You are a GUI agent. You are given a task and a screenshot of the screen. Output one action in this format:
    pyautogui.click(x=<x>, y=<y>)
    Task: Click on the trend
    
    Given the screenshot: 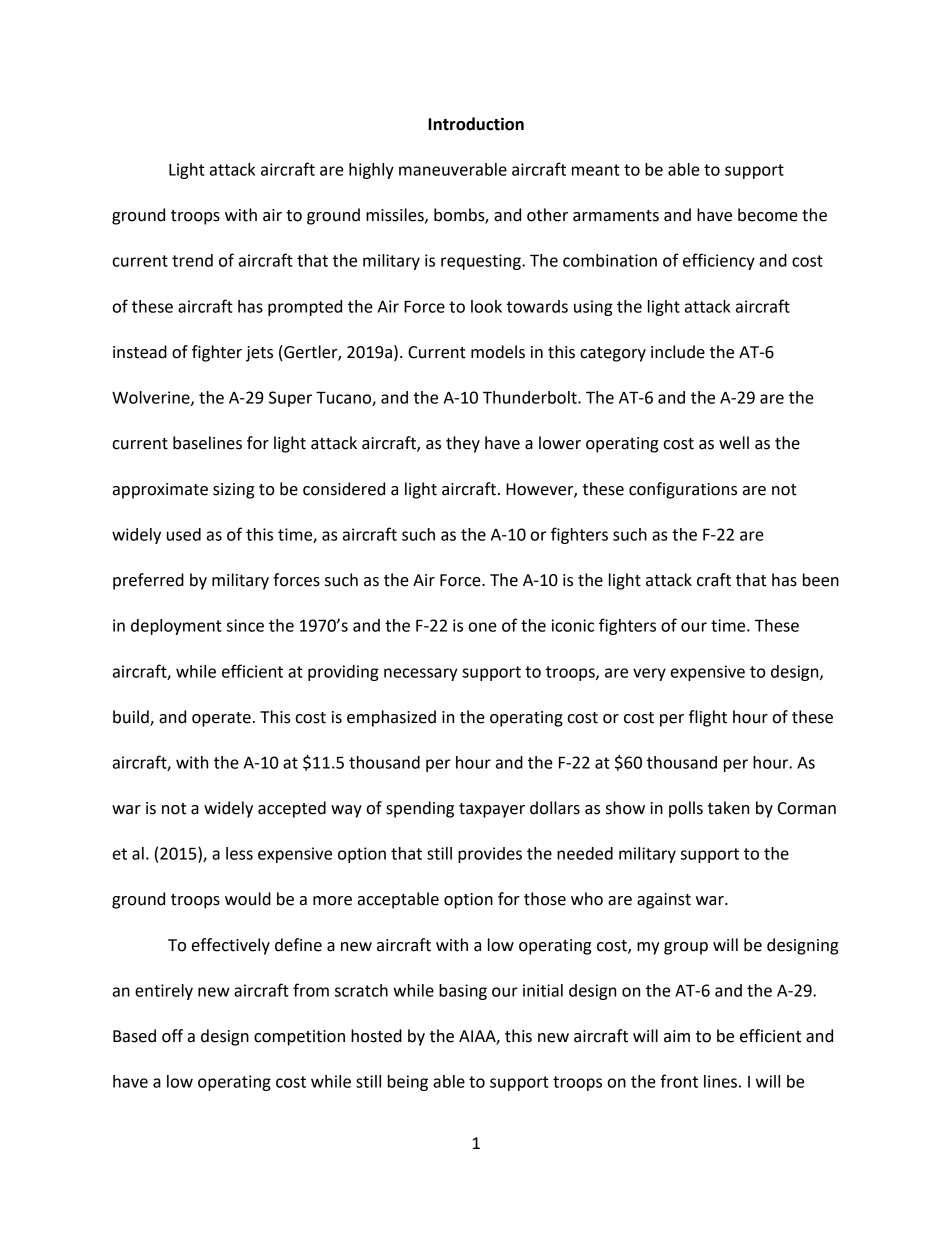 What is the action you would take?
    pyautogui.click(x=192, y=260)
